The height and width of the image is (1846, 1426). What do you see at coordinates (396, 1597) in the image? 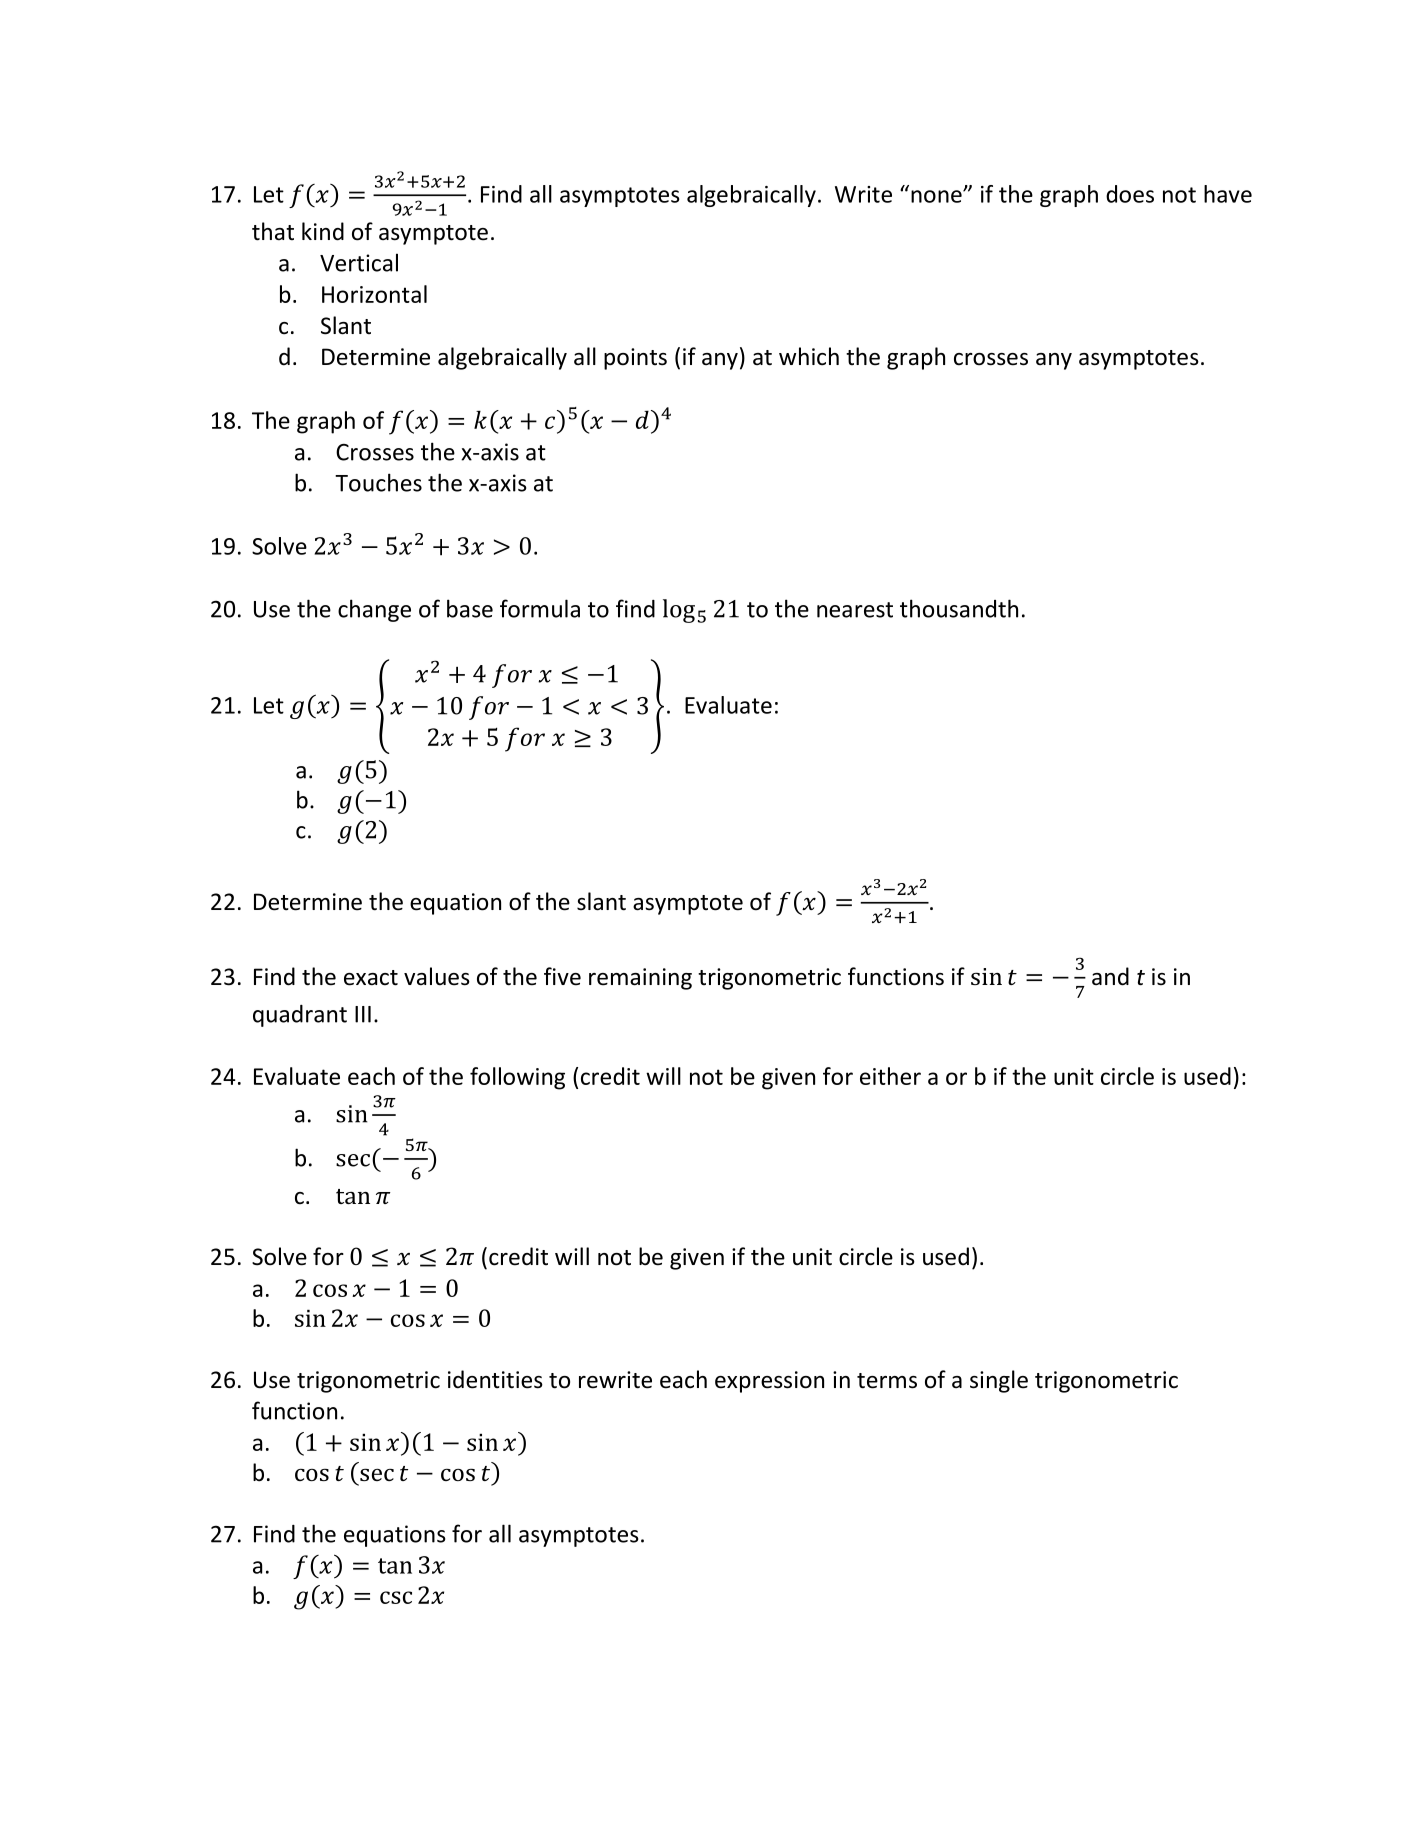
I see `csc` at bounding box center [396, 1597].
